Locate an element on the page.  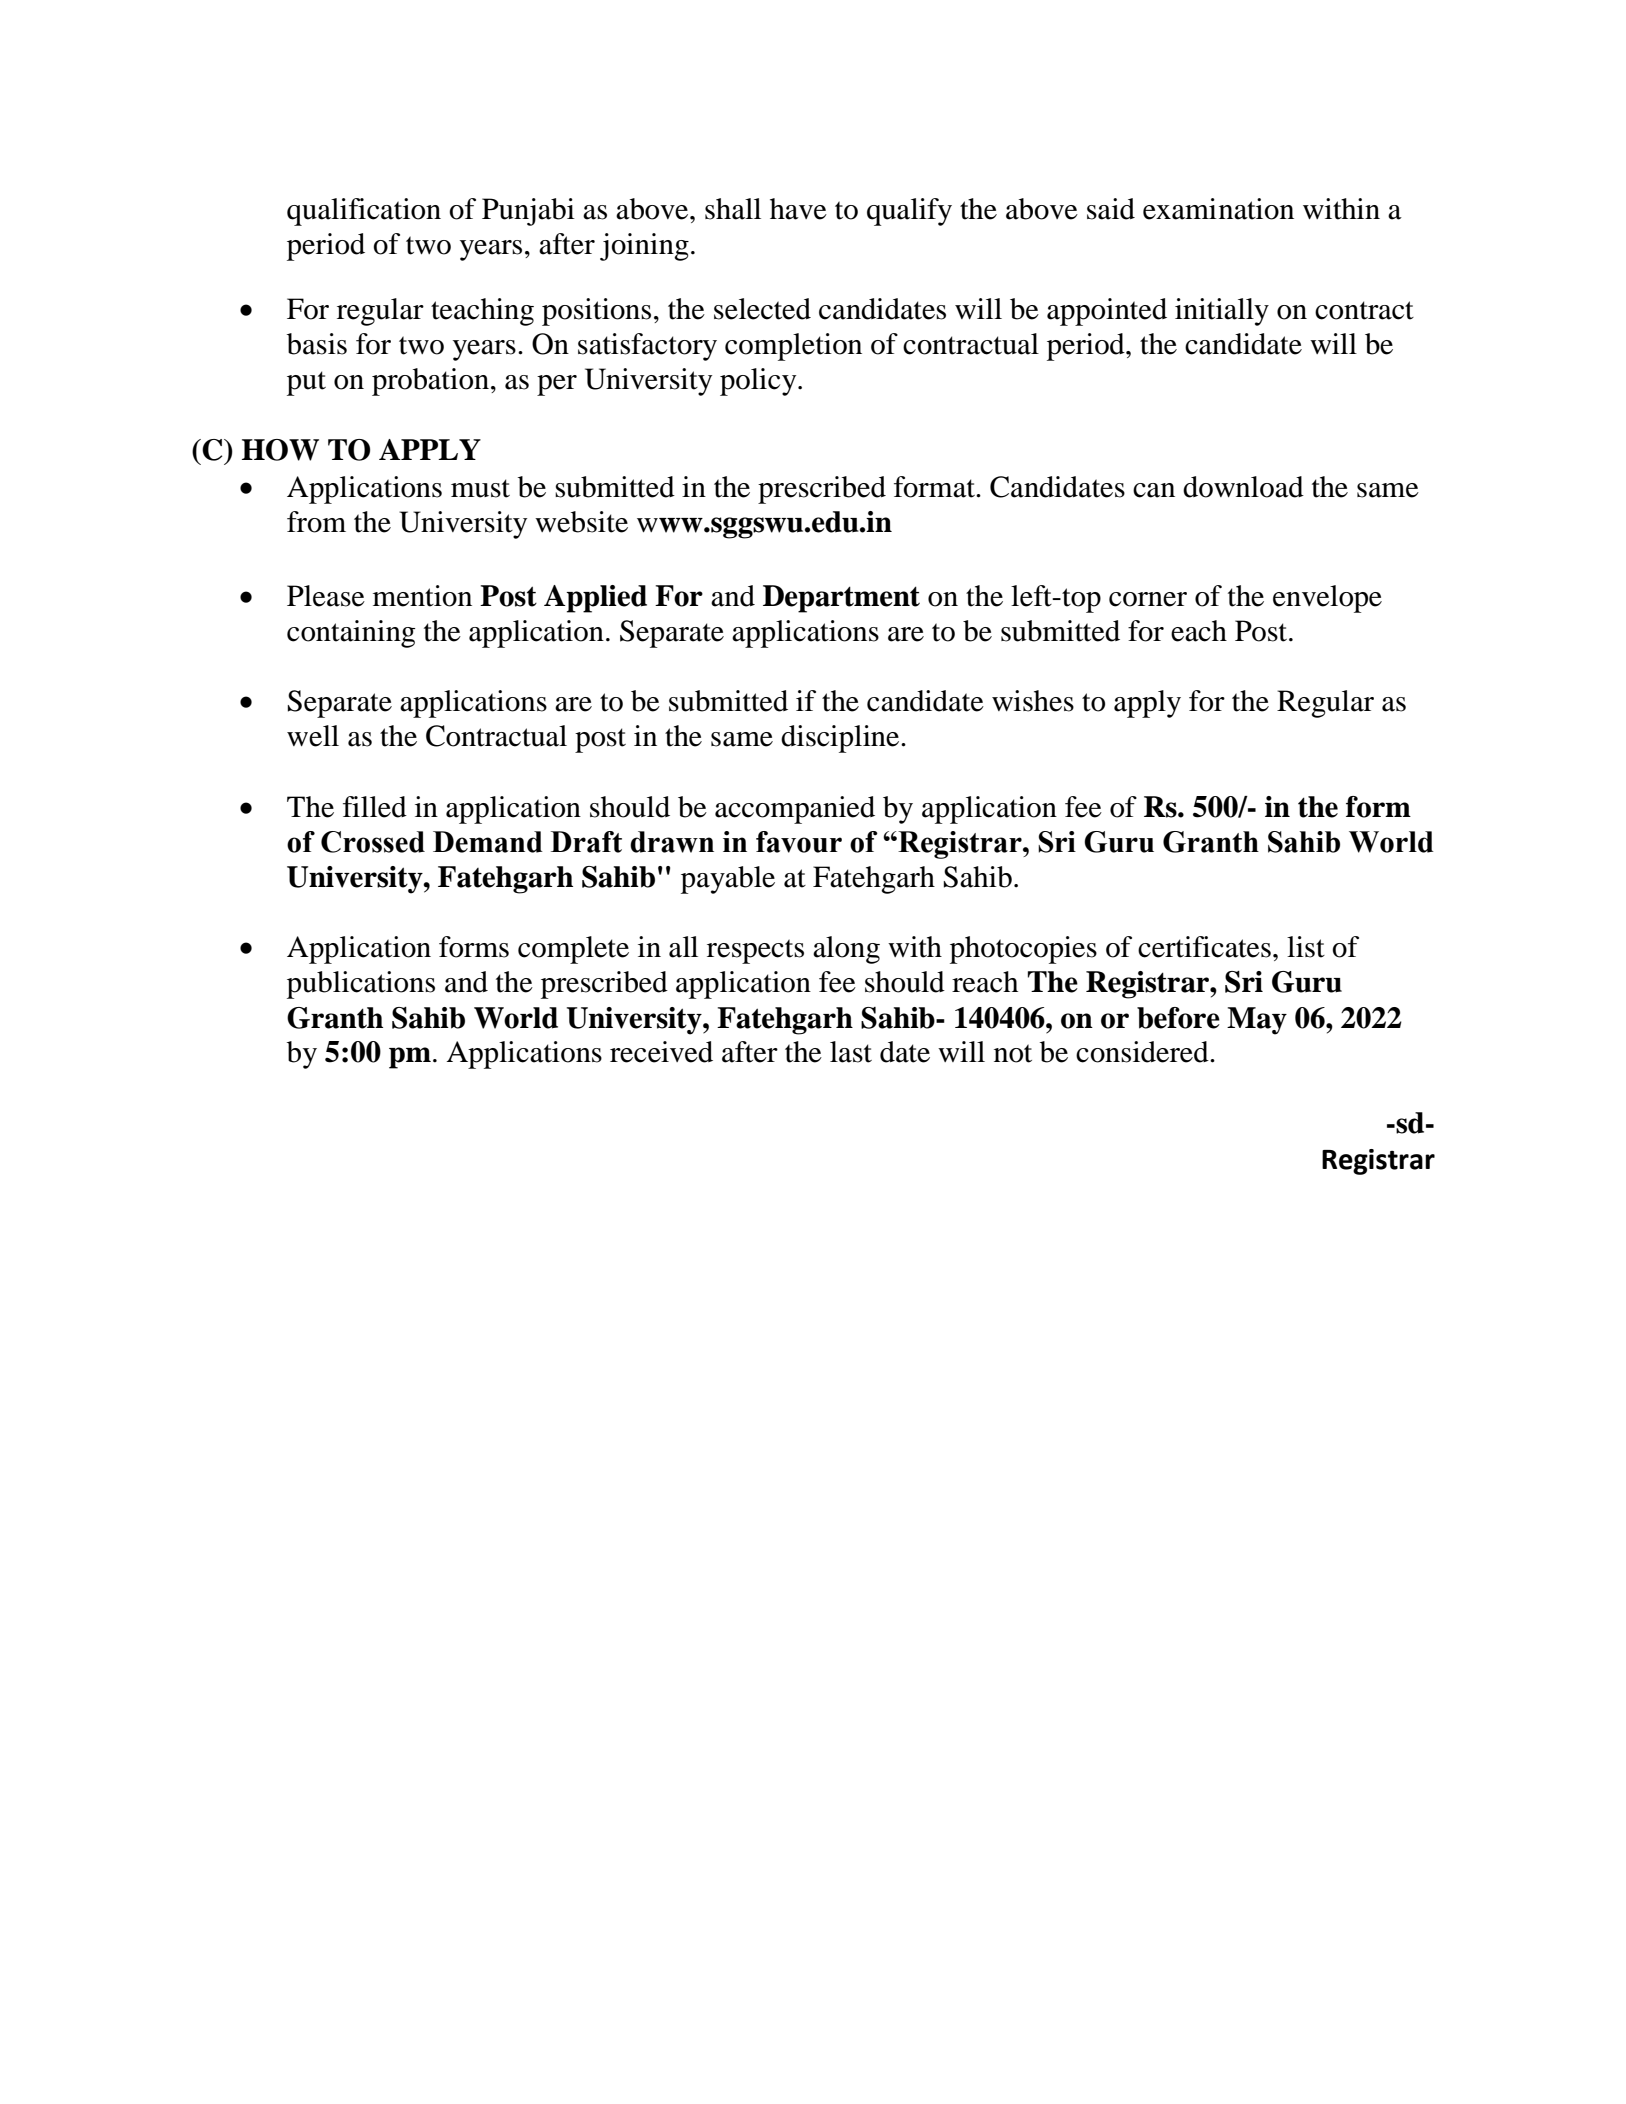
last is located at coordinates (851, 1052).
